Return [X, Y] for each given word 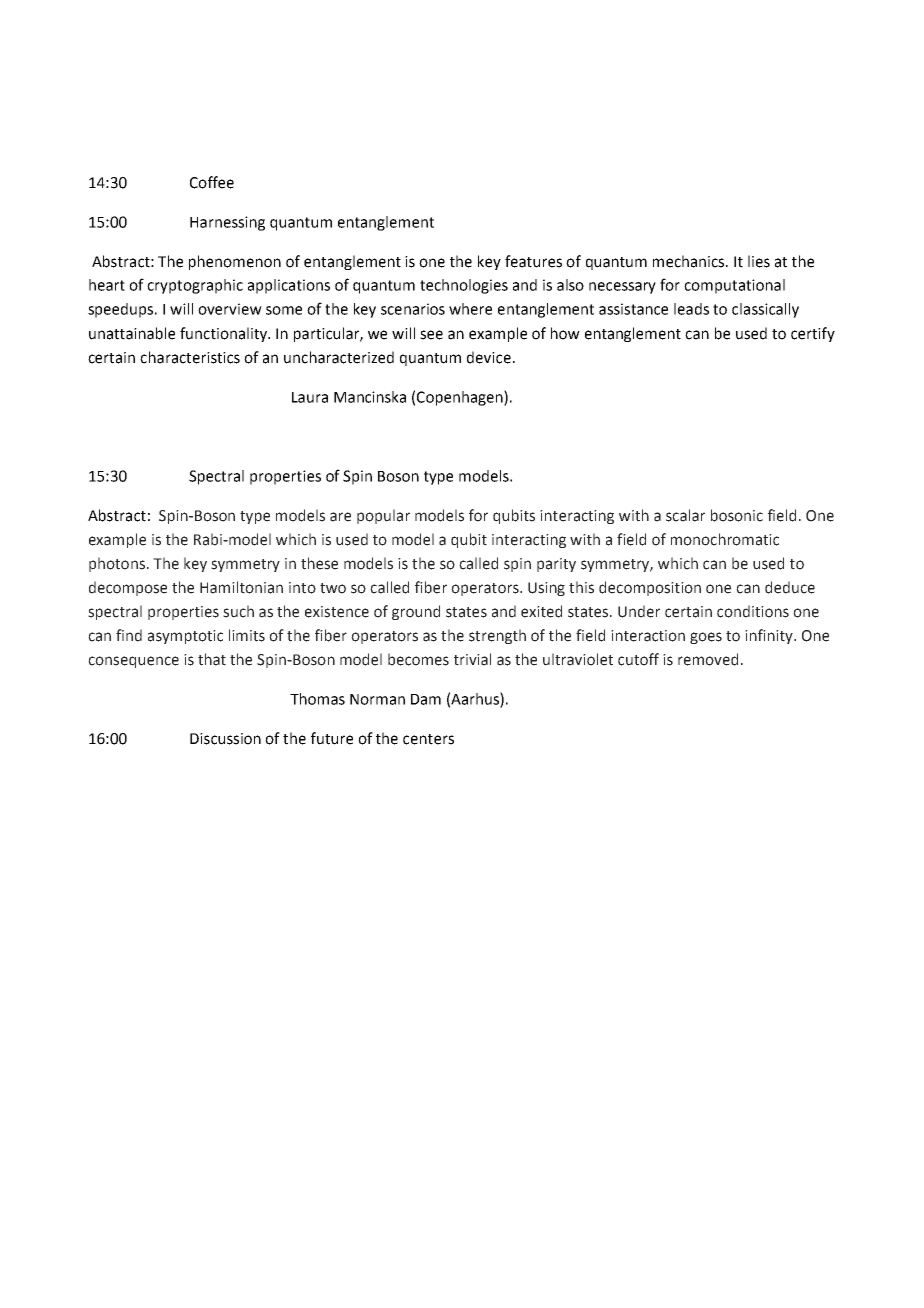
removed [708, 659]
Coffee [212, 182]
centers [428, 739]
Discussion [225, 739]
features [533, 261]
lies [759, 261]
